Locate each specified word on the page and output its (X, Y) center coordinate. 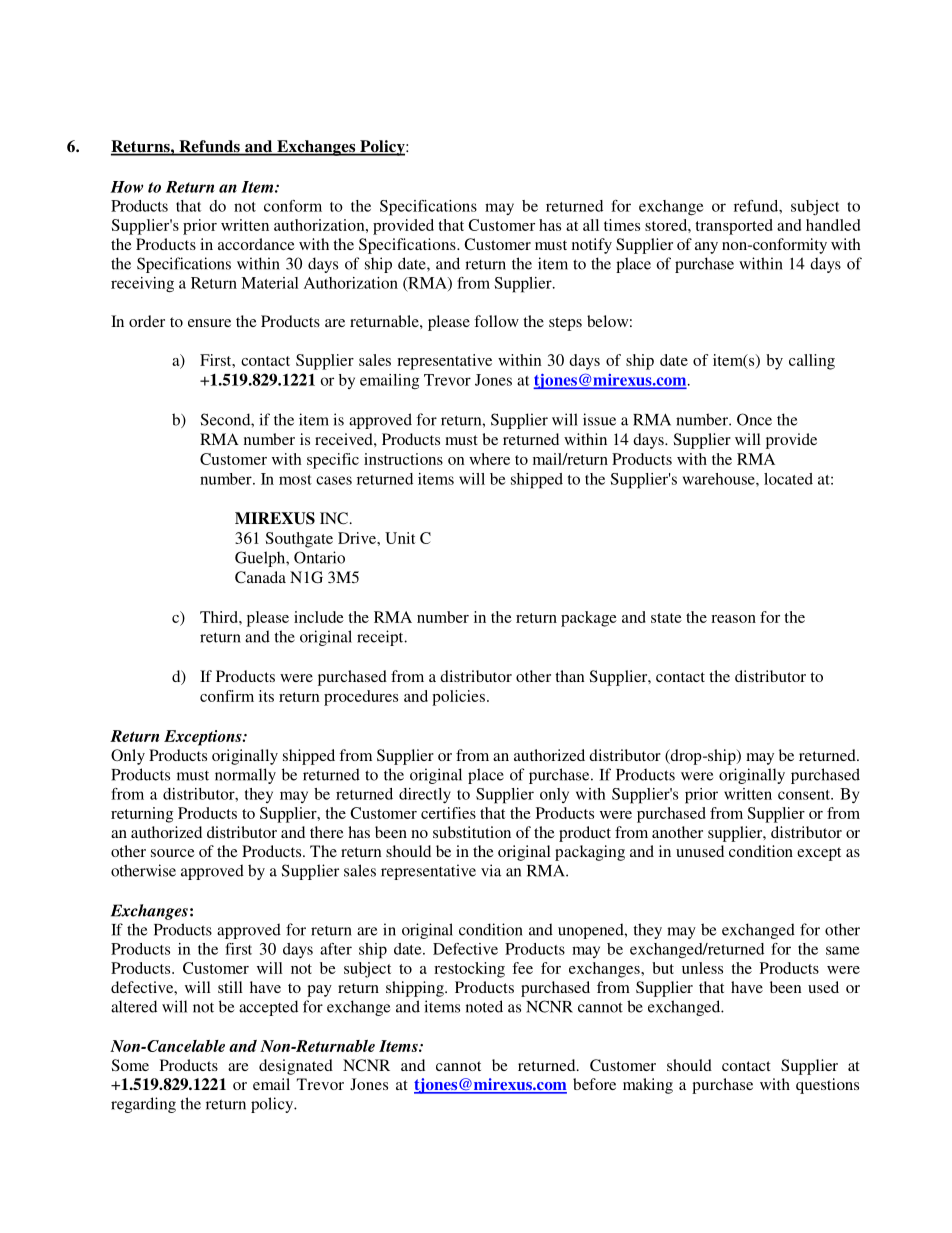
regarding (143, 1105)
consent (805, 795)
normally (245, 776)
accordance (256, 244)
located (788, 479)
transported (734, 227)
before (594, 1084)
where (489, 459)
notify (592, 246)
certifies (448, 813)
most (295, 480)
